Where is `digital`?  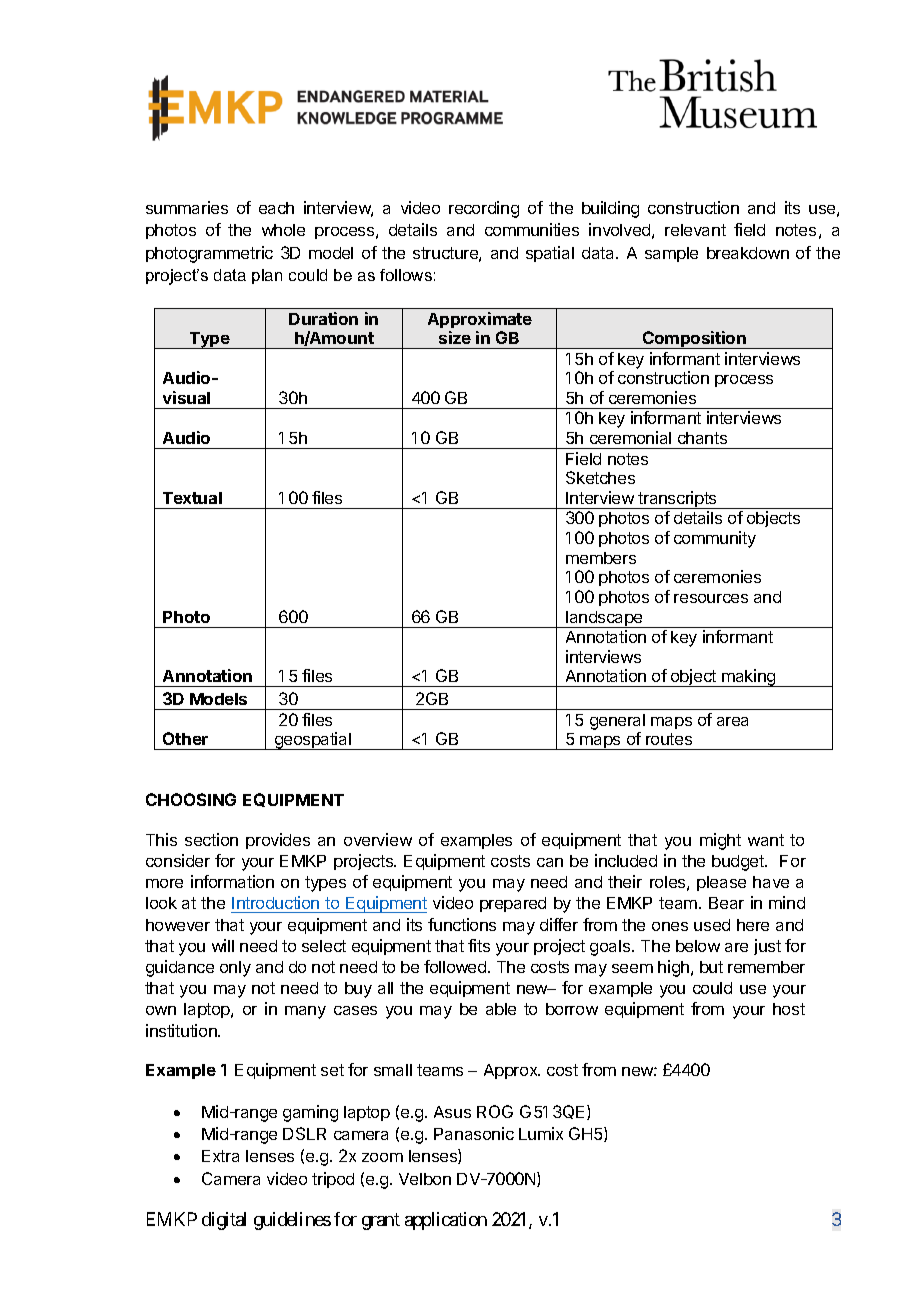 digital is located at coordinates (224, 1221).
